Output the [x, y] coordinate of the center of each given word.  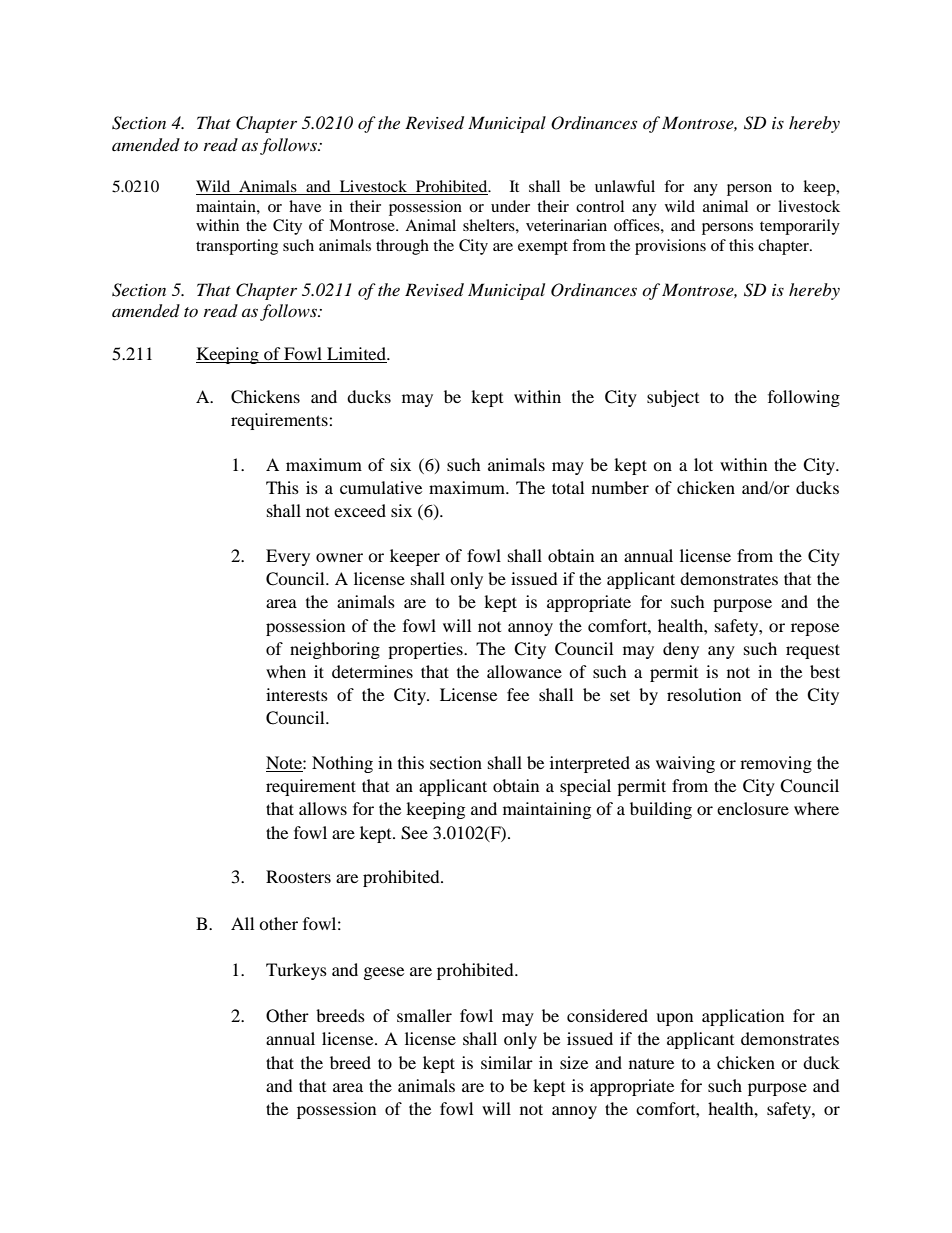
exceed [360, 510]
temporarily [800, 227]
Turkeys [296, 971]
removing [776, 764]
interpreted [590, 764]
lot [703, 464]
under [510, 206]
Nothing [342, 764]
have [305, 206]
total [568, 487]
